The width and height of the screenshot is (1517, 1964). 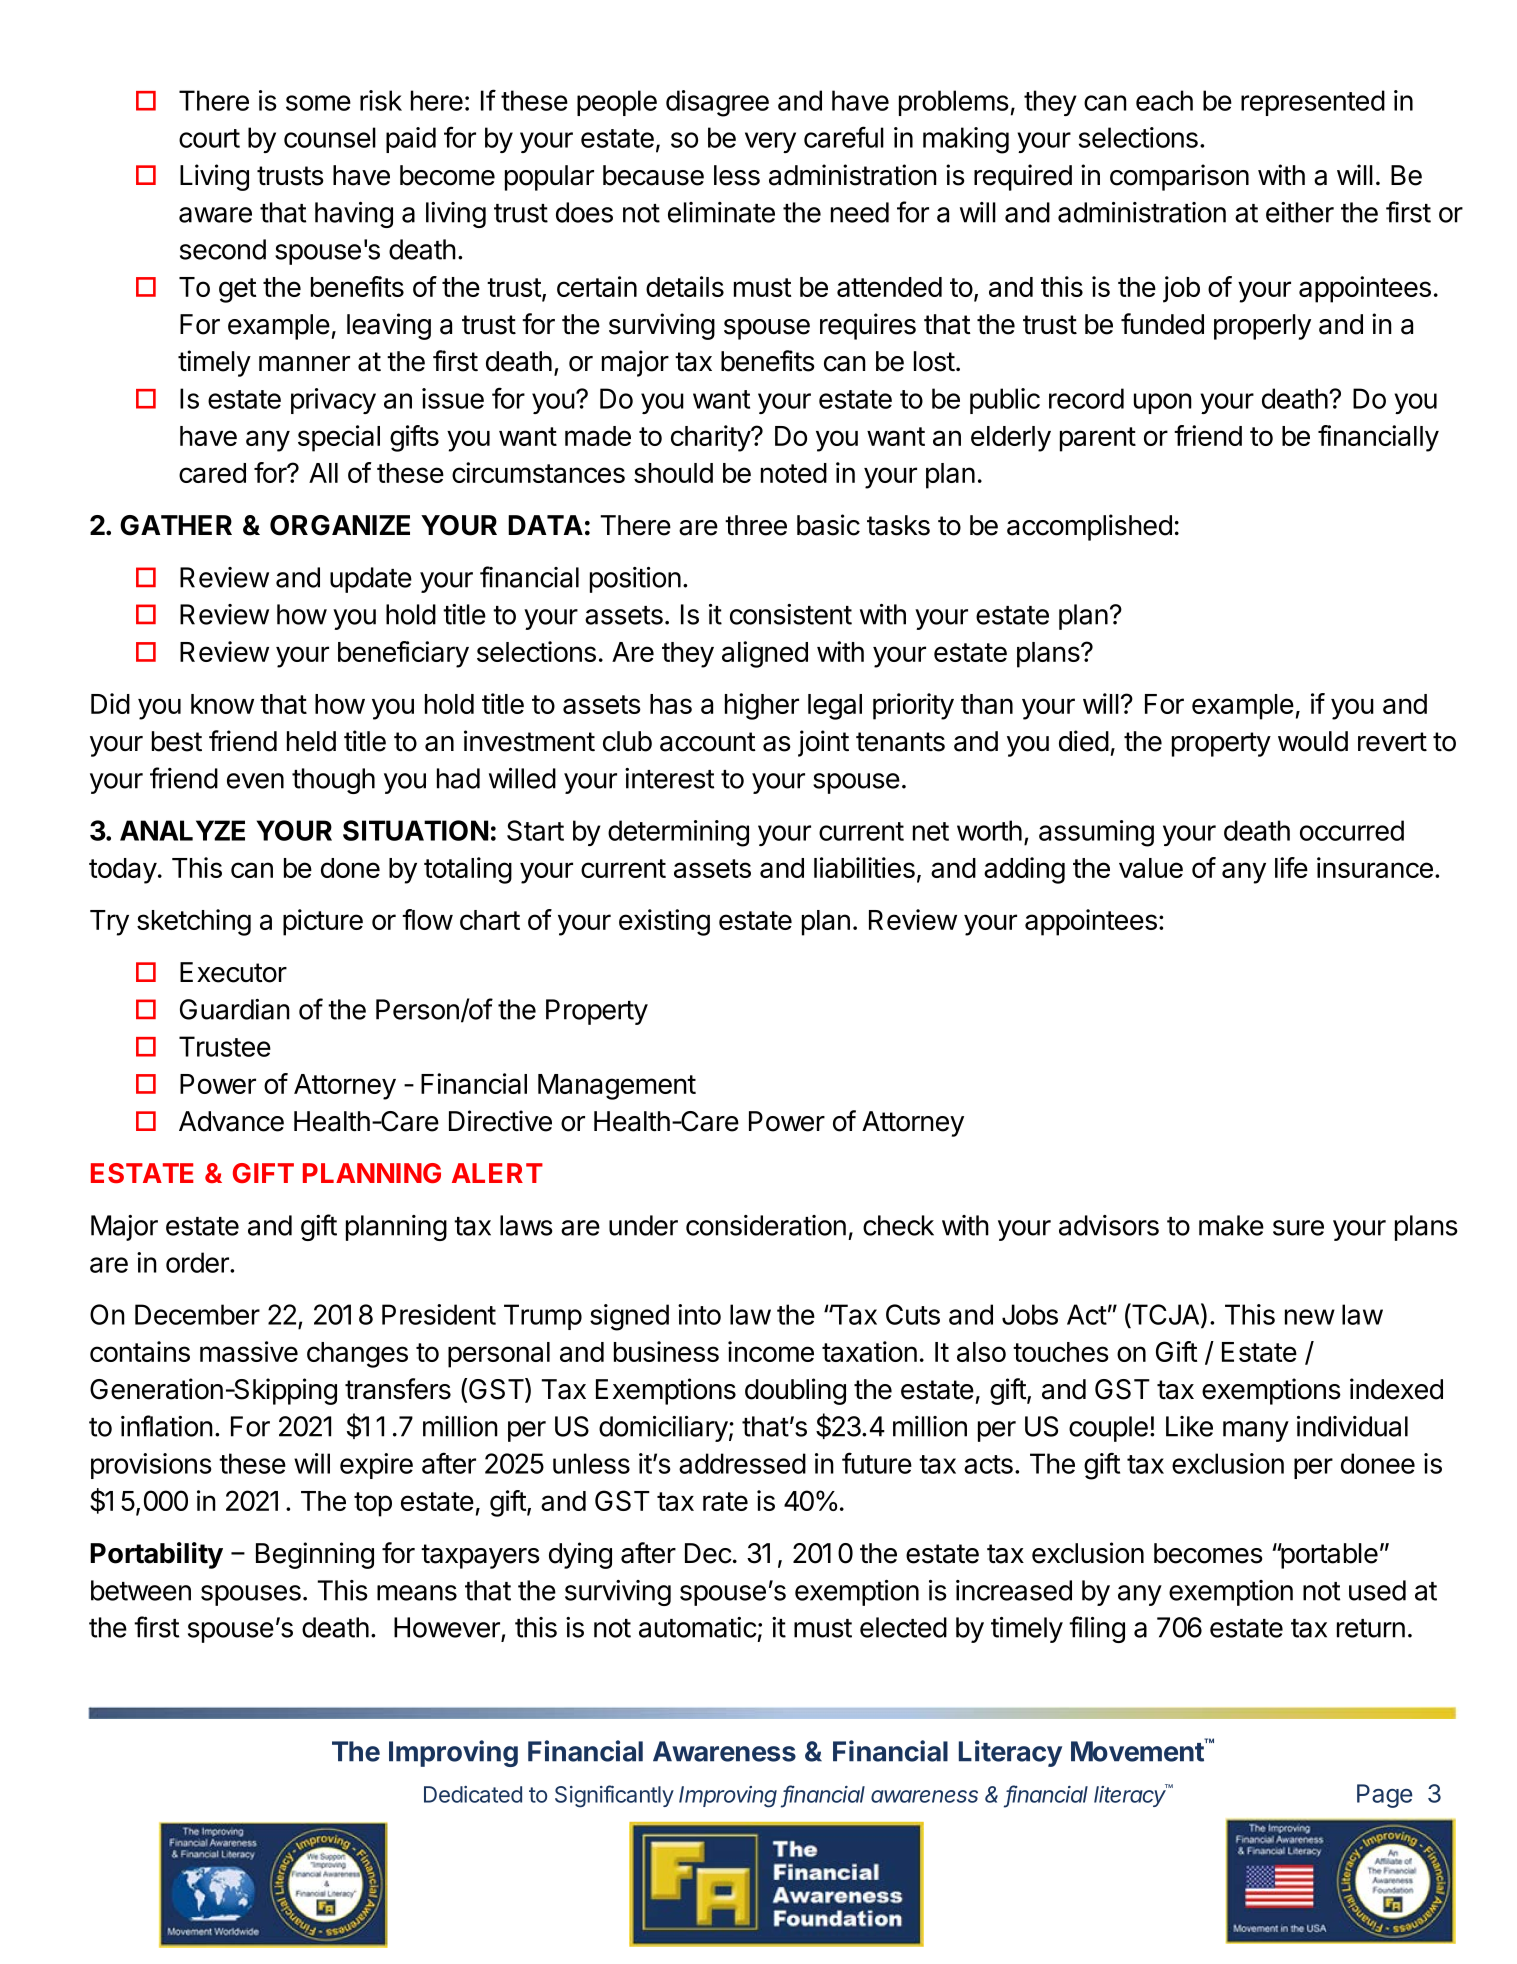 I want to click on comparison, so click(x=1179, y=177).
